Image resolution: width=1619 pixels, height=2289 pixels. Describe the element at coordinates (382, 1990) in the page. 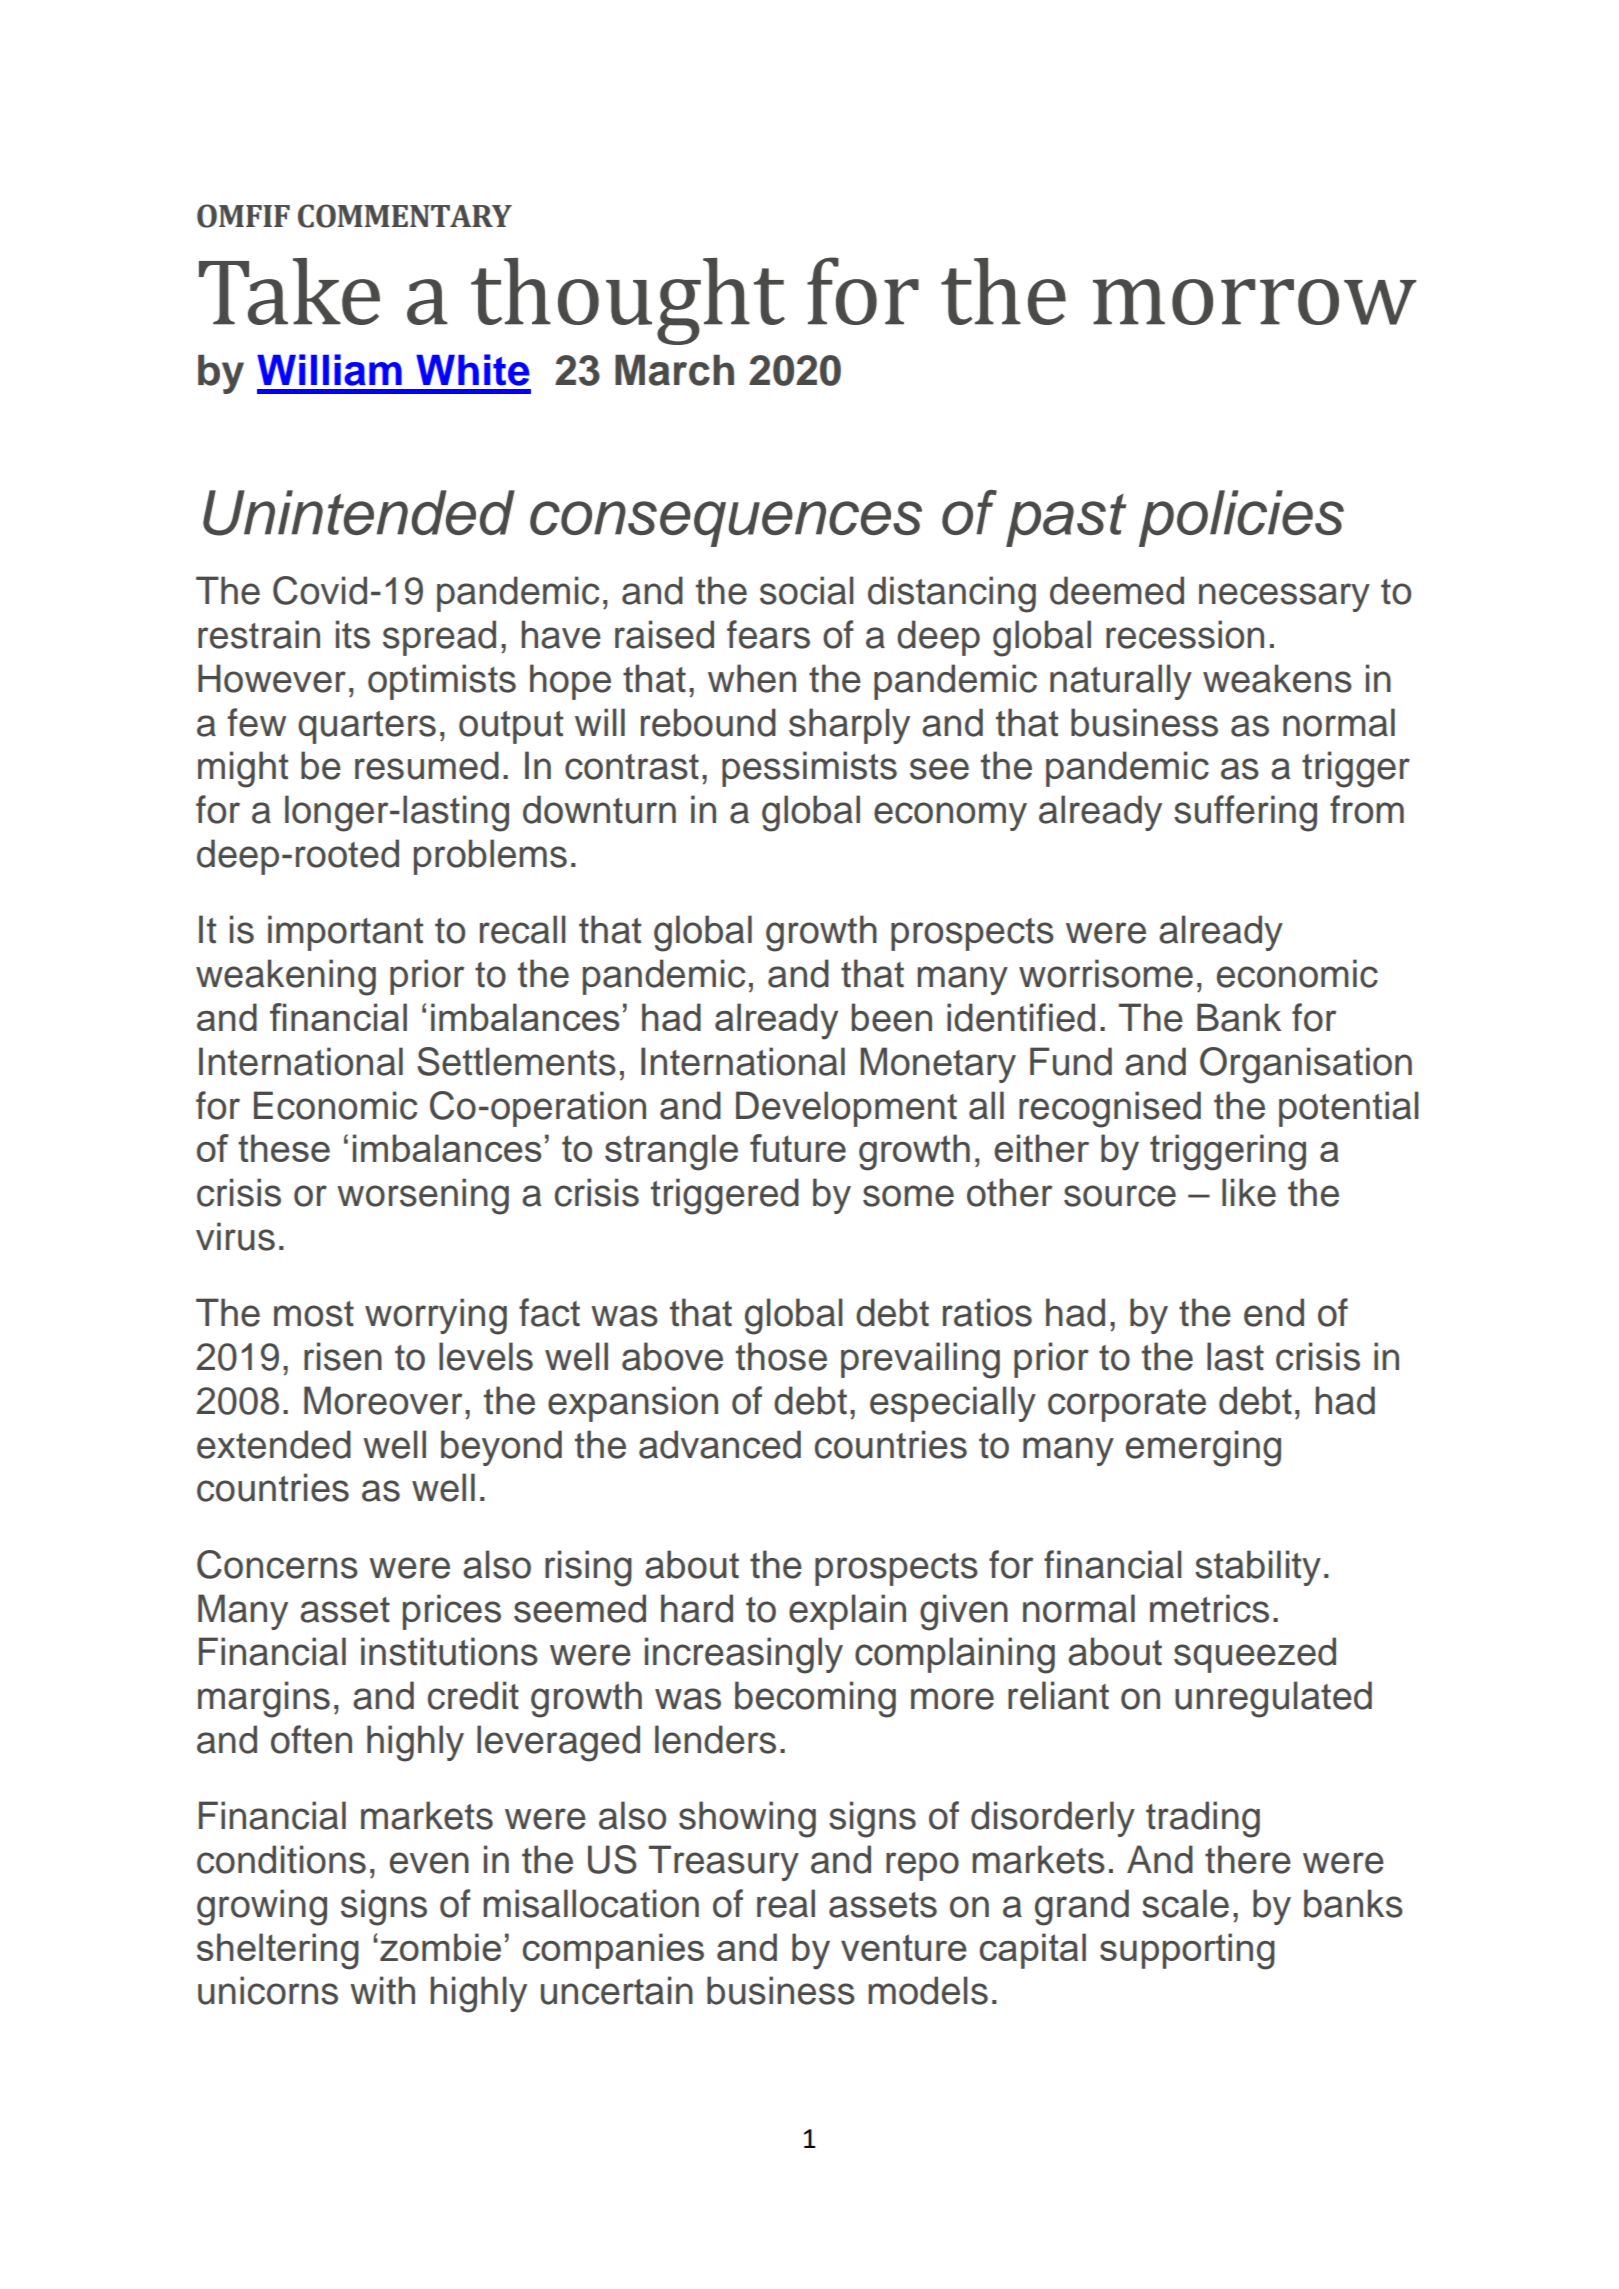

I see `with` at that location.
